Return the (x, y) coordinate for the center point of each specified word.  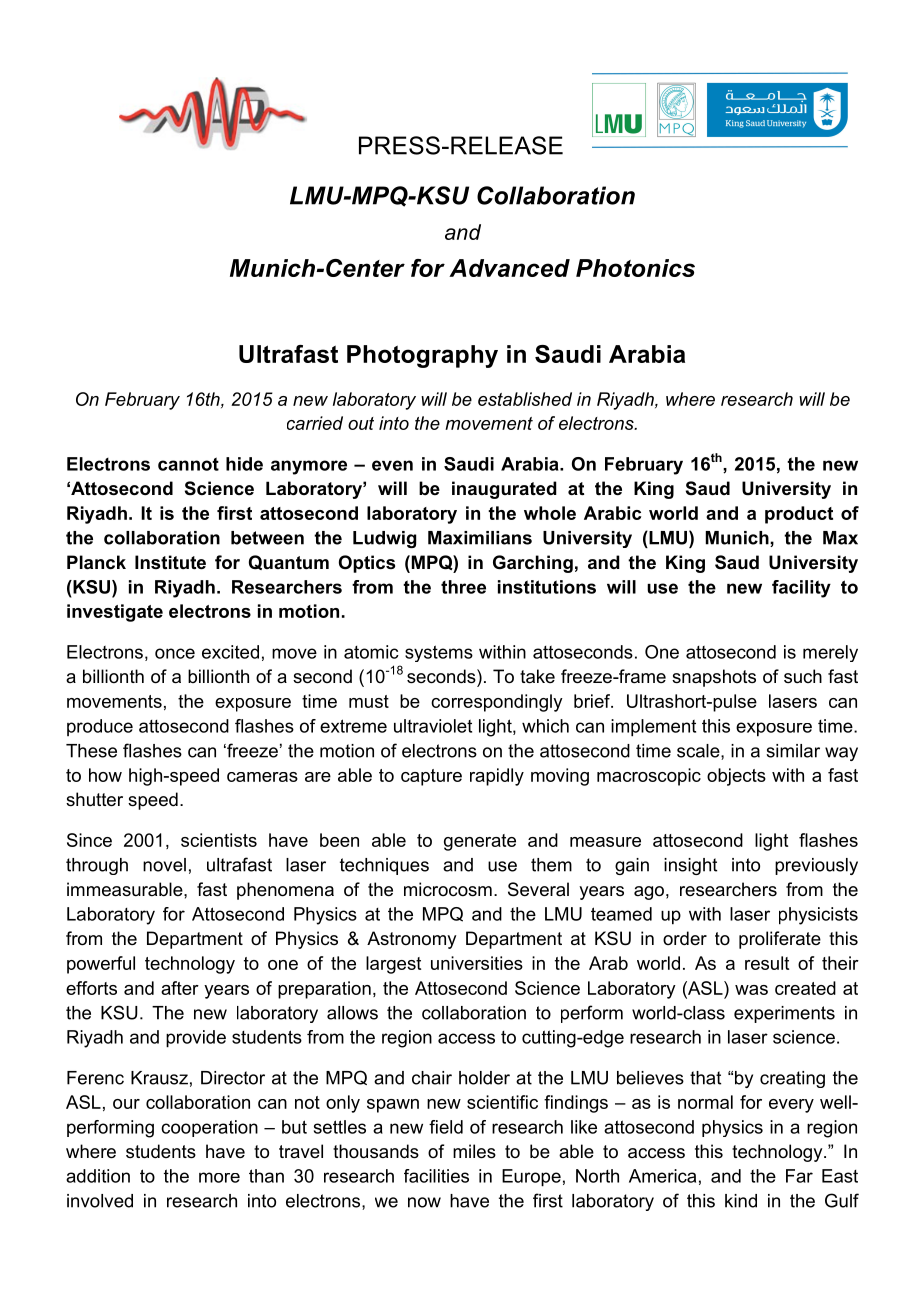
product (799, 515)
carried (315, 423)
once (175, 653)
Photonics (635, 268)
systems (439, 653)
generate (480, 842)
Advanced (509, 268)
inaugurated (504, 490)
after (180, 988)
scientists (219, 840)
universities (477, 963)
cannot (188, 464)
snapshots (714, 678)
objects (736, 777)
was (751, 990)
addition (98, 1176)
